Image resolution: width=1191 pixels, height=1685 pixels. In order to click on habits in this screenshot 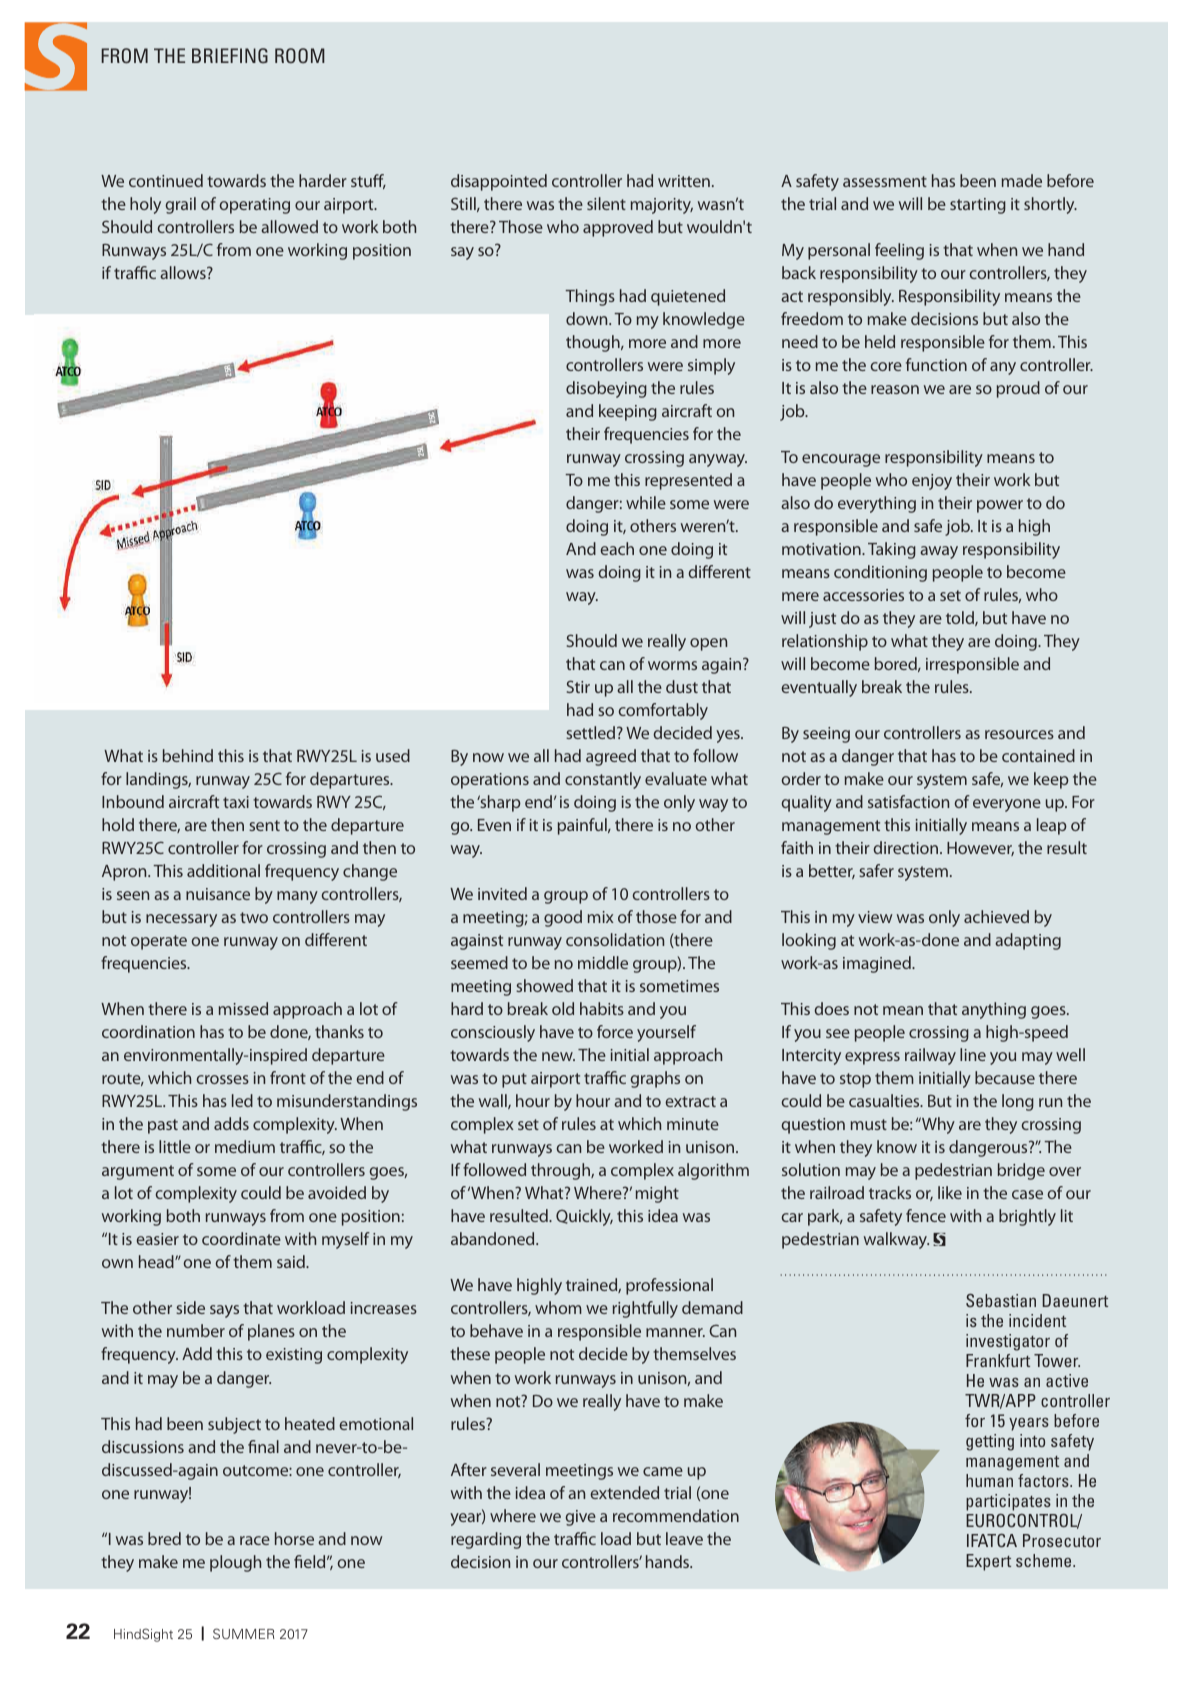, I will do `click(602, 1008)`.
